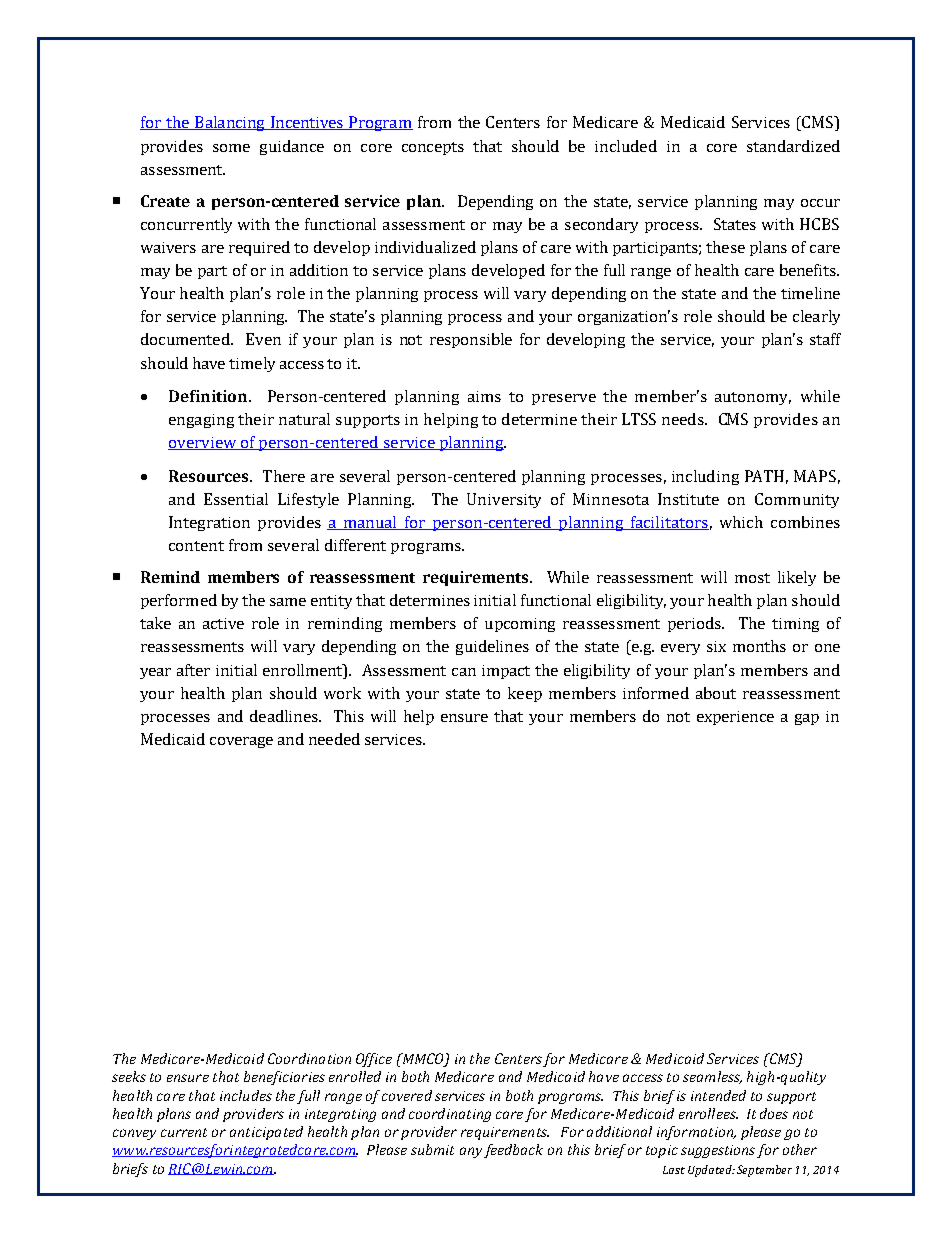 The image size is (952, 1233). What do you see at coordinates (484, 396) in the screenshot?
I see `aims` at bounding box center [484, 396].
